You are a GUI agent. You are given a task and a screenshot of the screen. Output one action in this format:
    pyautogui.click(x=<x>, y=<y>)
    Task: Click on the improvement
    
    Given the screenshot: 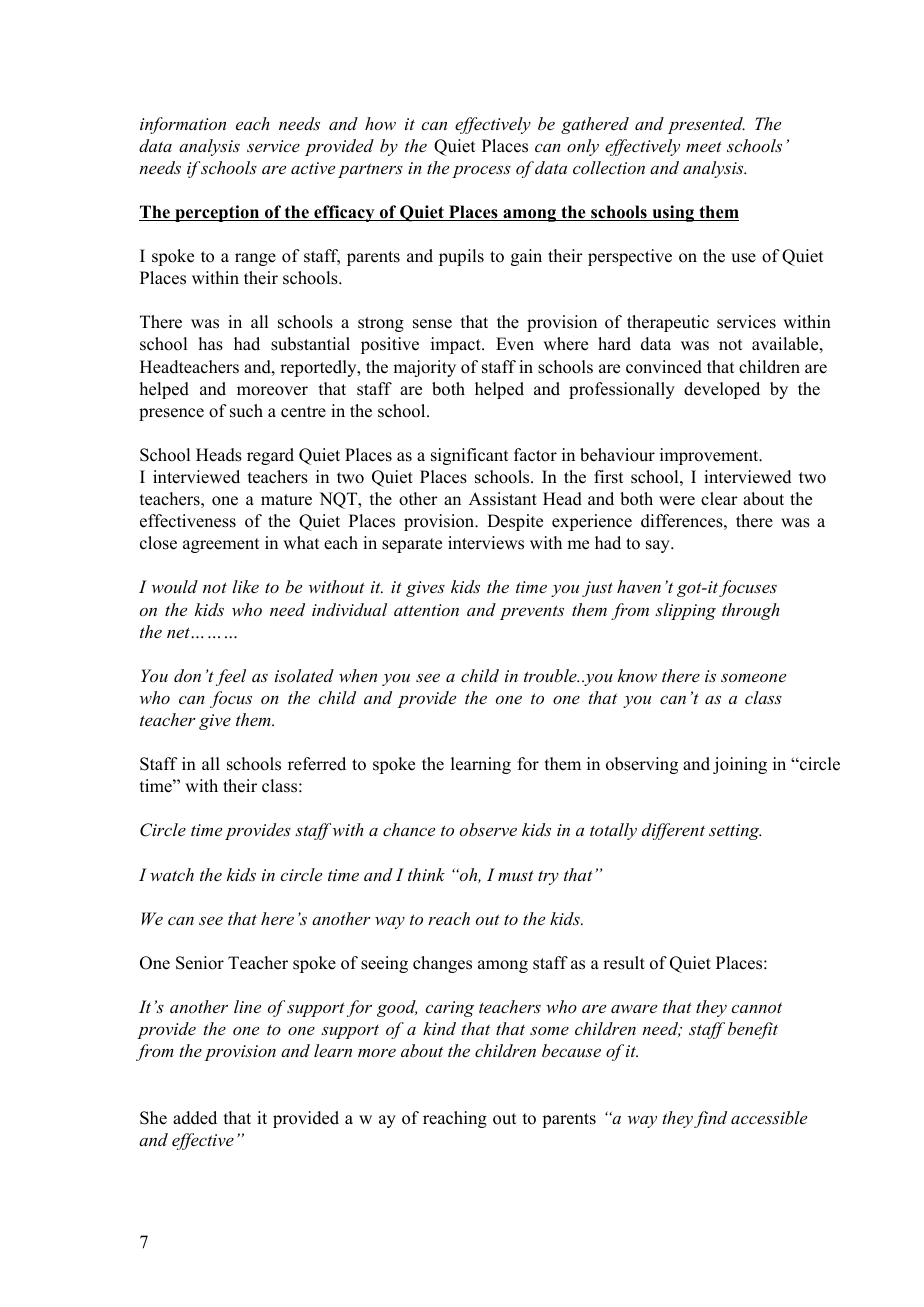 What is the action you would take?
    pyautogui.click(x=710, y=456)
